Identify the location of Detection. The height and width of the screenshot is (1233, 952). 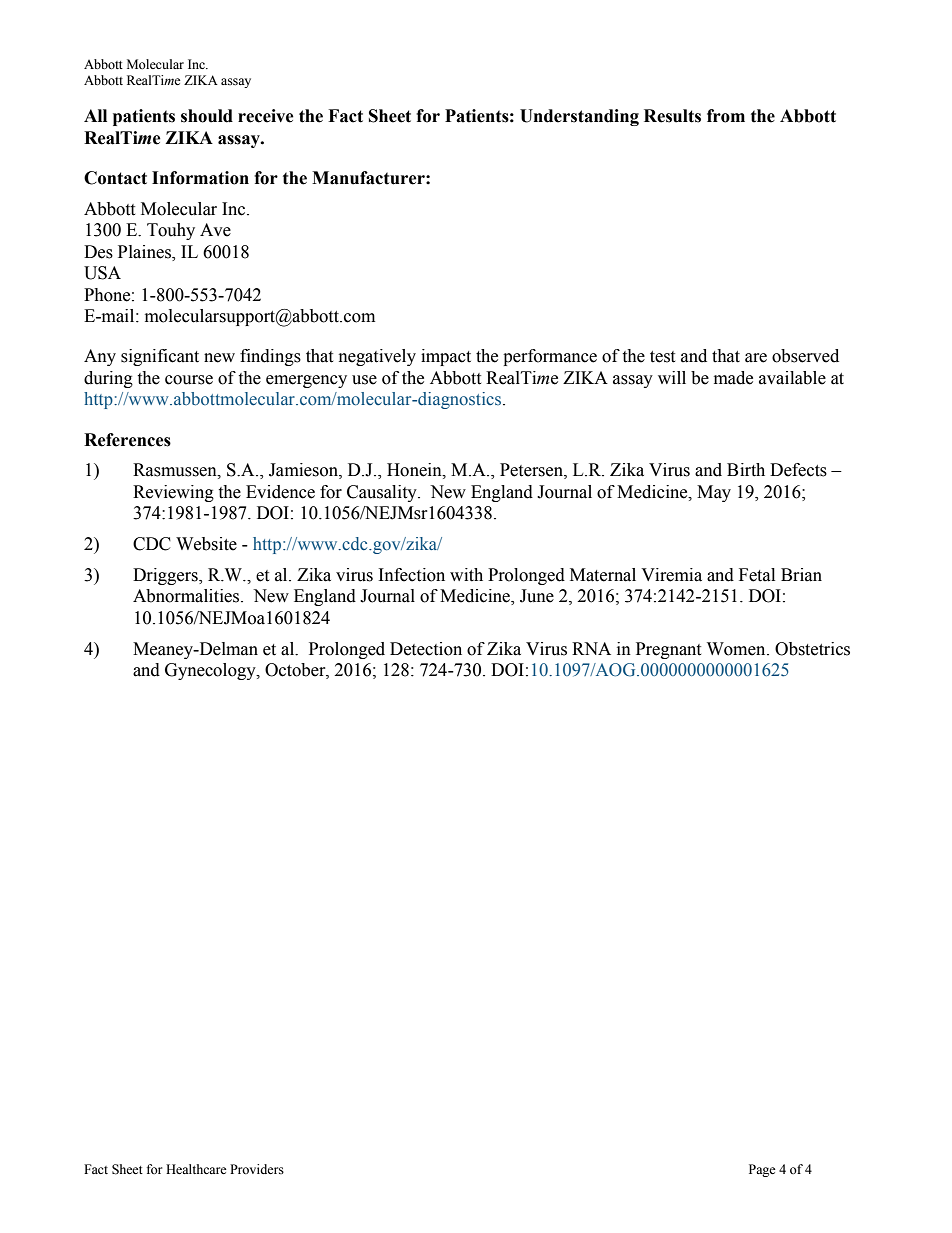
(426, 649).
